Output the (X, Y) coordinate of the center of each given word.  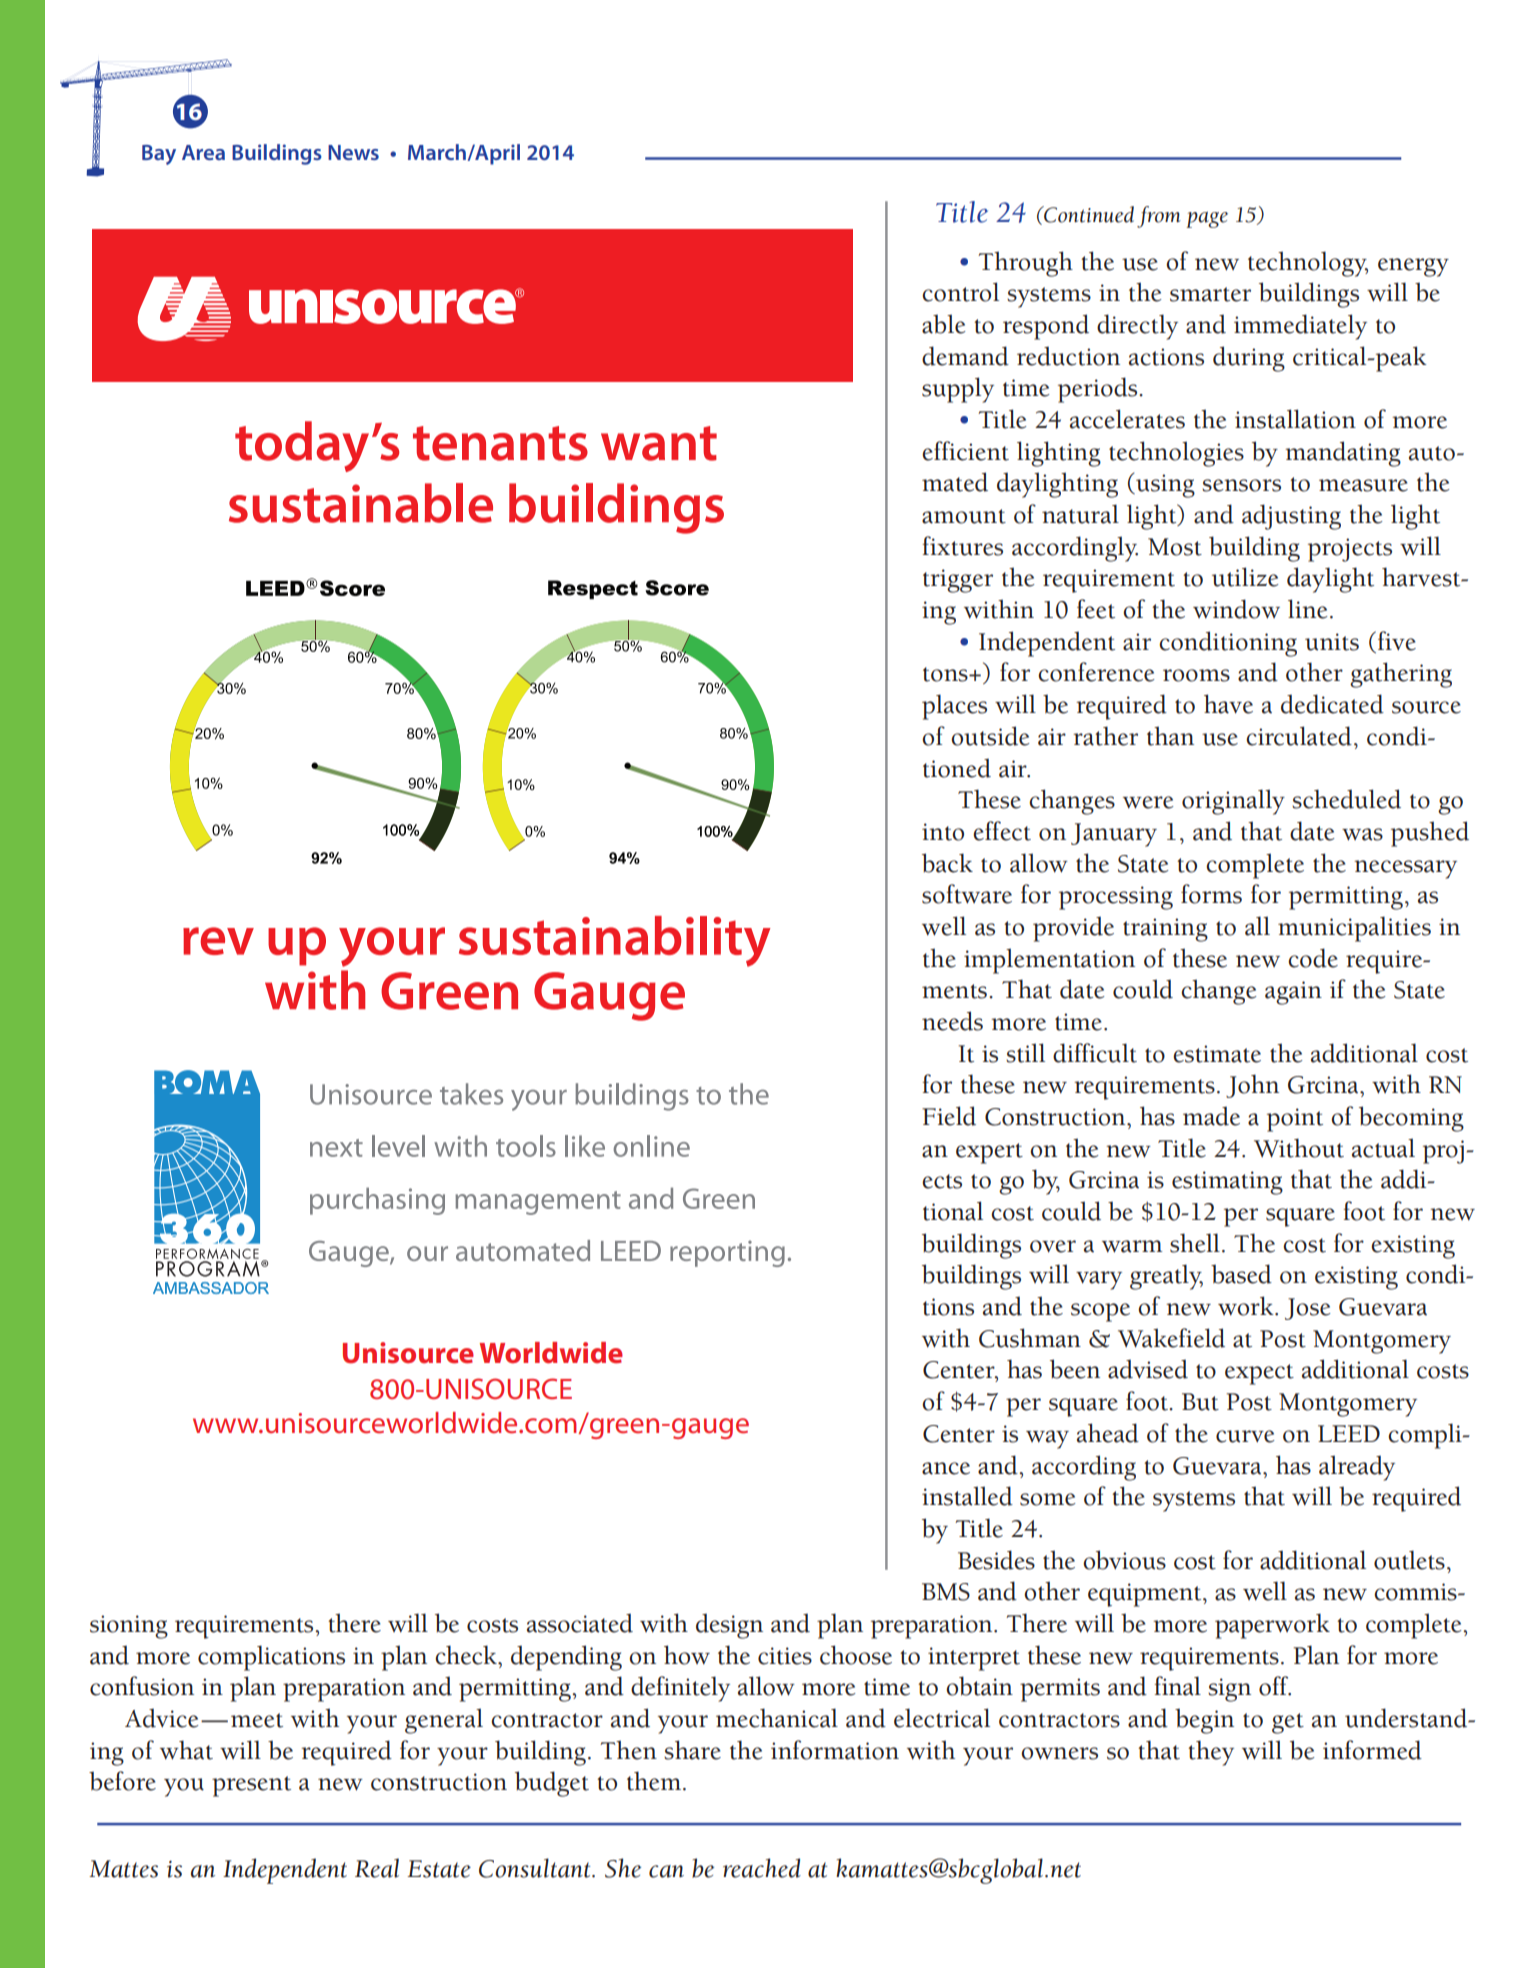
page (1207, 219)
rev (218, 941)
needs (952, 1021)
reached (762, 1868)
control (960, 292)
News (353, 152)
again (1293, 993)
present (251, 1786)
